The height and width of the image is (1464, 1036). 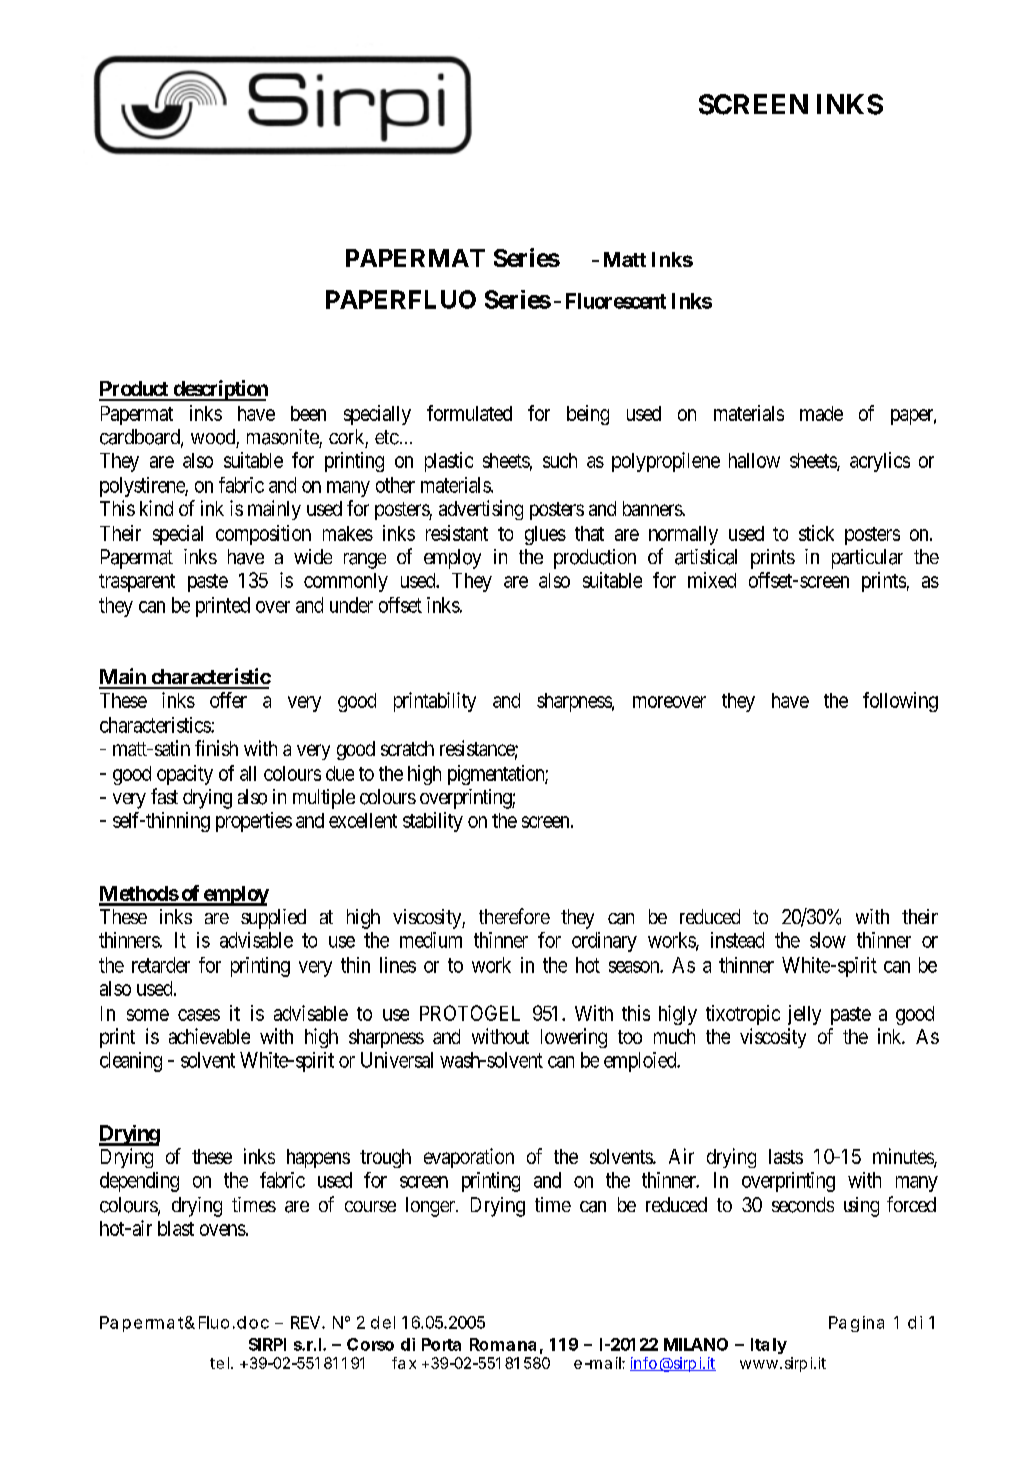 What do you see at coordinates (219, 1363) in the image?
I see `tel` at bounding box center [219, 1363].
